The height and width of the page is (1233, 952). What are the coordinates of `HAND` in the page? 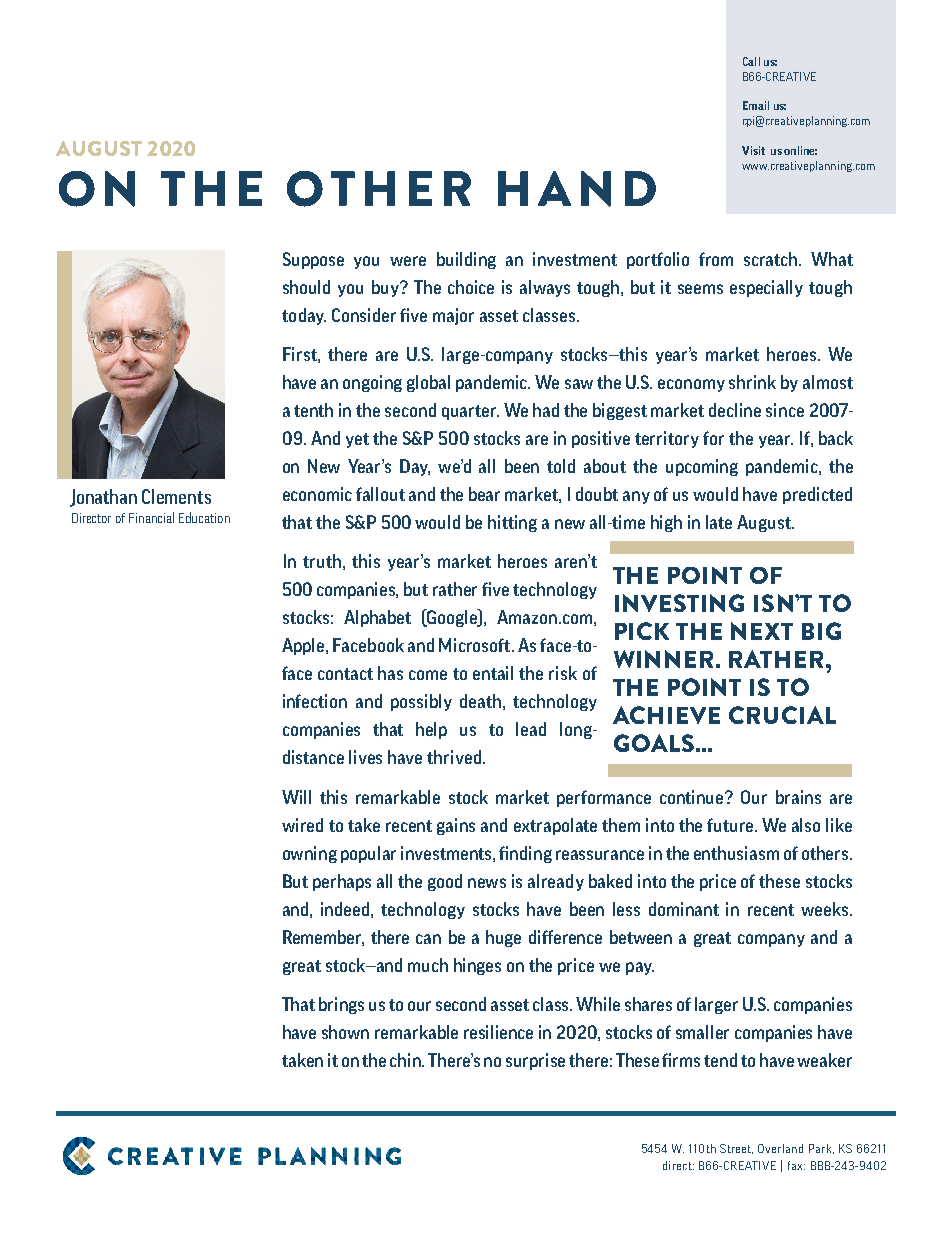 It's located at (577, 189).
